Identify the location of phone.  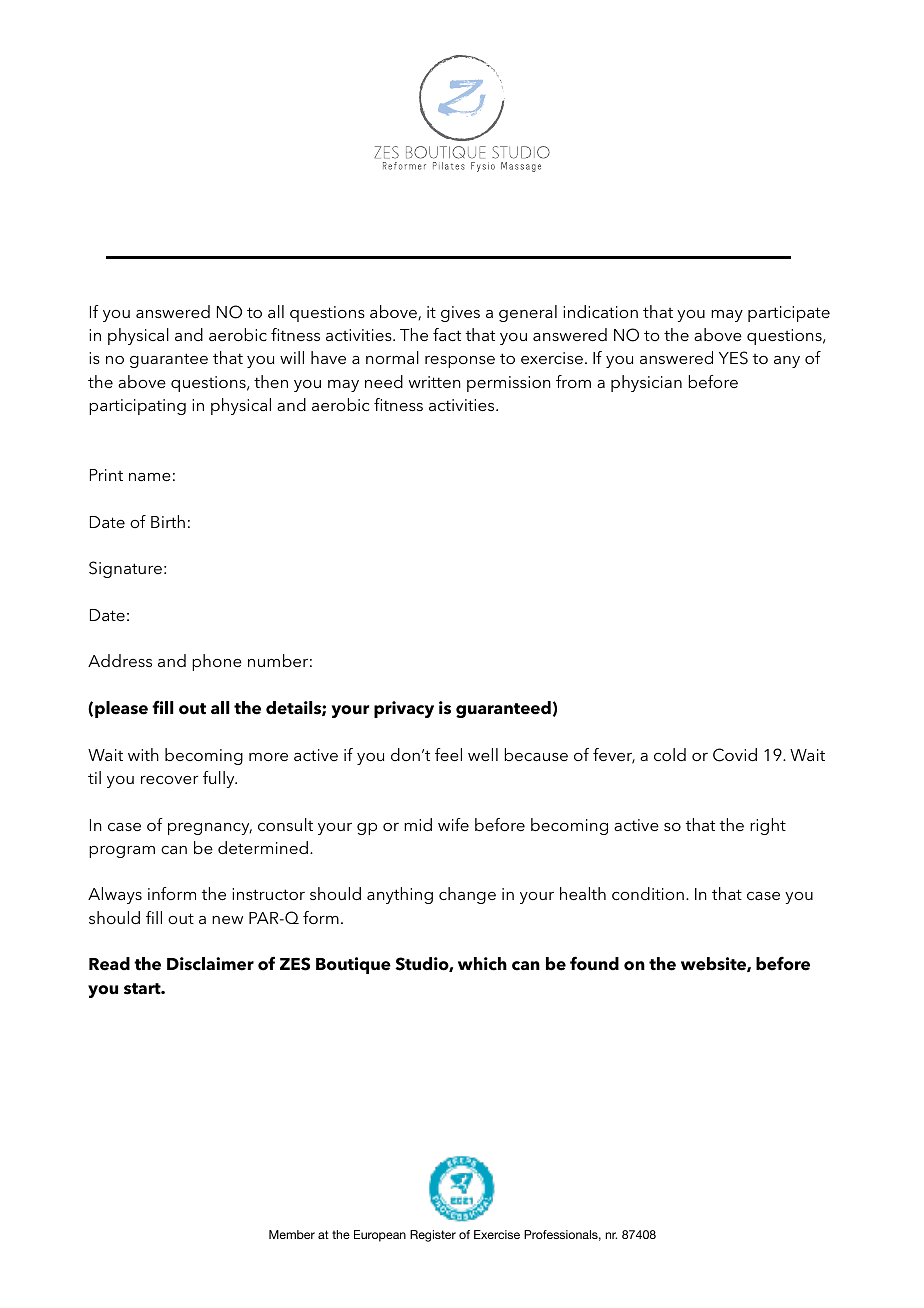
(217, 662).
